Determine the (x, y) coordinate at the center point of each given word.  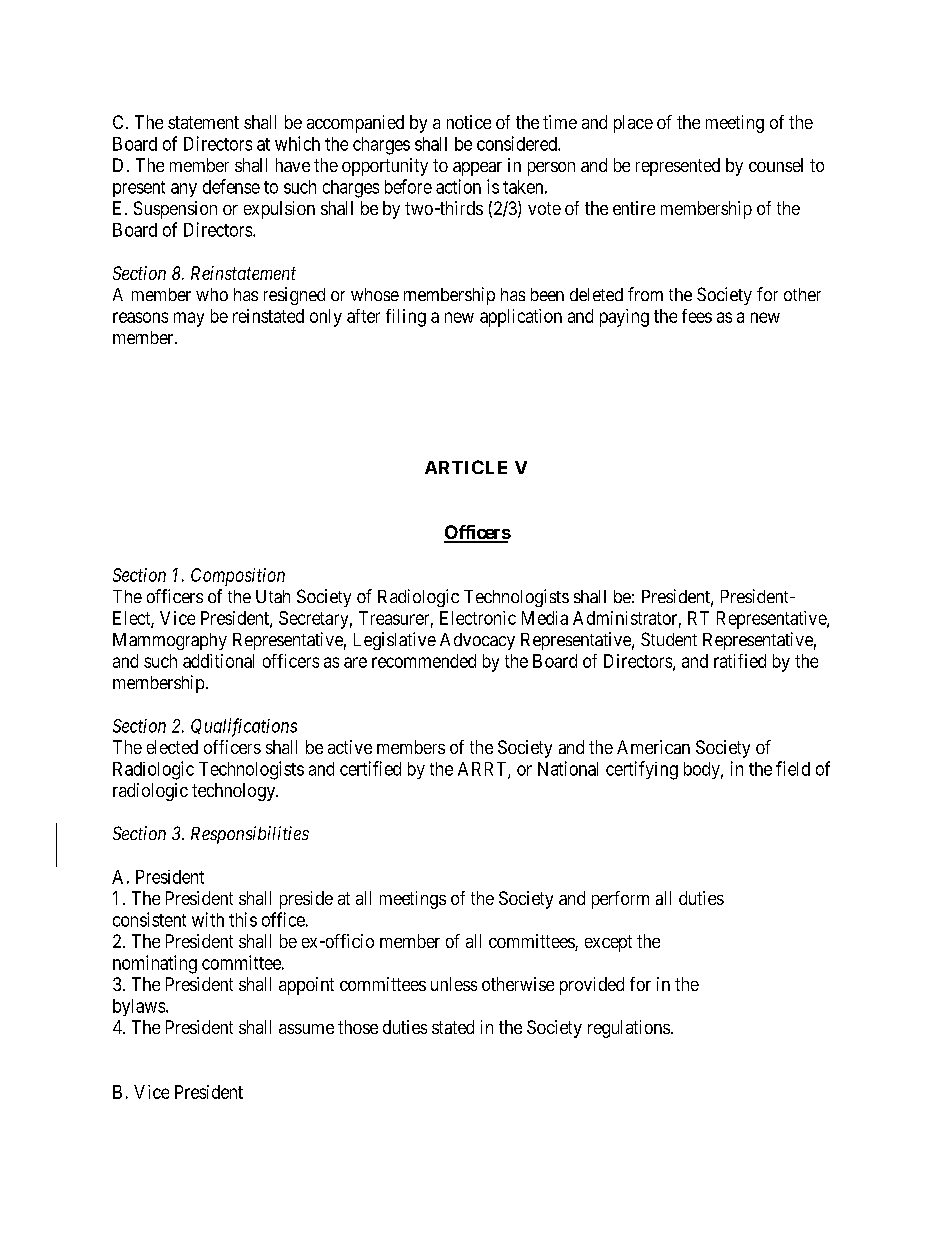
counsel (776, 165)
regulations (629, 1029)
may (189, 319)
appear (477, 169)
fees (697, 316)
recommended (424, 661)
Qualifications (244, 727)
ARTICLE (466, 467)
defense (231, 186)
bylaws (139, 1007)
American (653, 747)
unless (454, 984)
